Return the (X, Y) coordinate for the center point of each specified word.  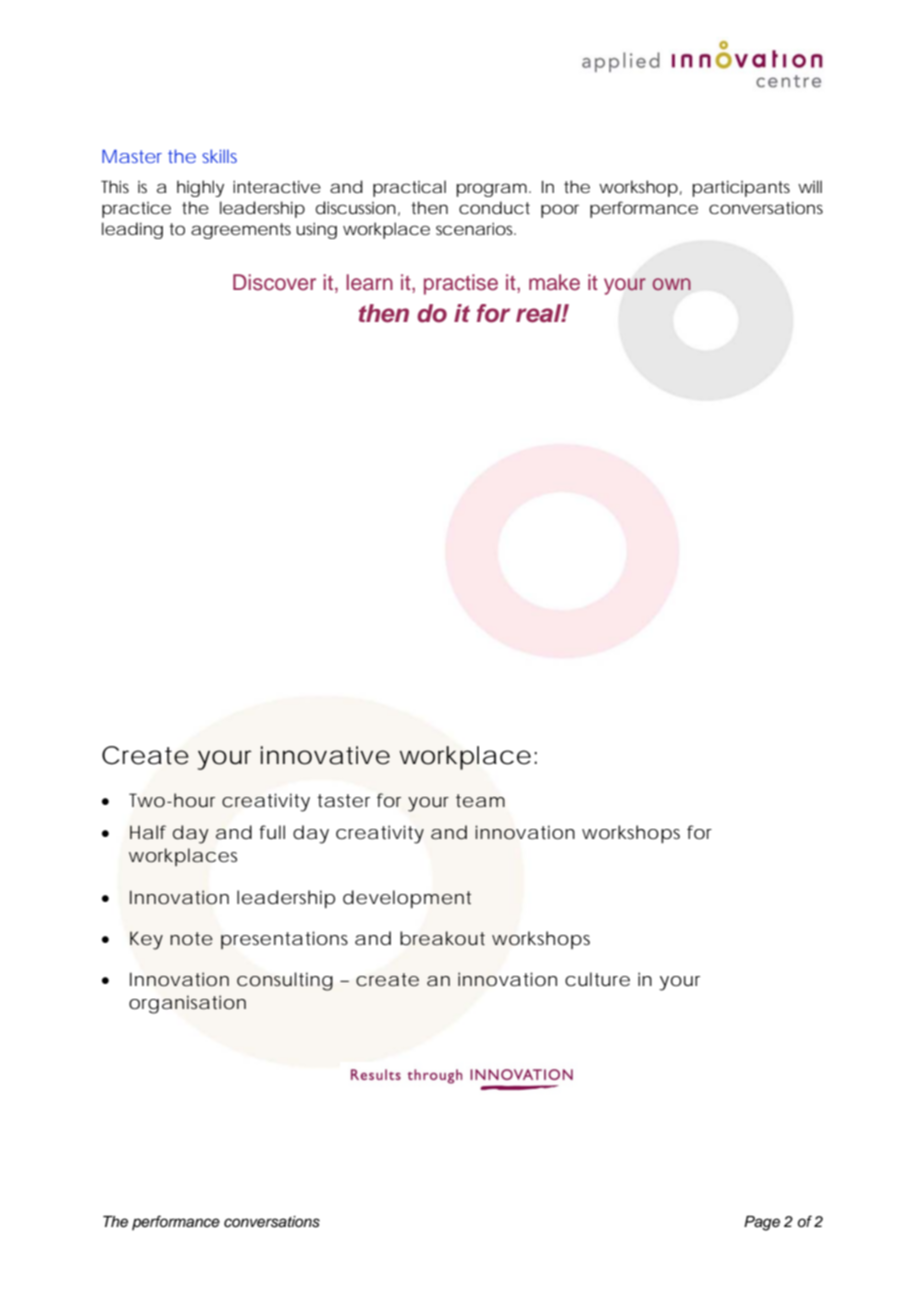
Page (762, 1223)
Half (148, 832)
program (491, 190)
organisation (187, 1004)
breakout (442, 938)
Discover (274, 282)
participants (741, 188)
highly (200, 188)
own (672, 284)
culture (597, 979)
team (480, 800)
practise (461, 284)
